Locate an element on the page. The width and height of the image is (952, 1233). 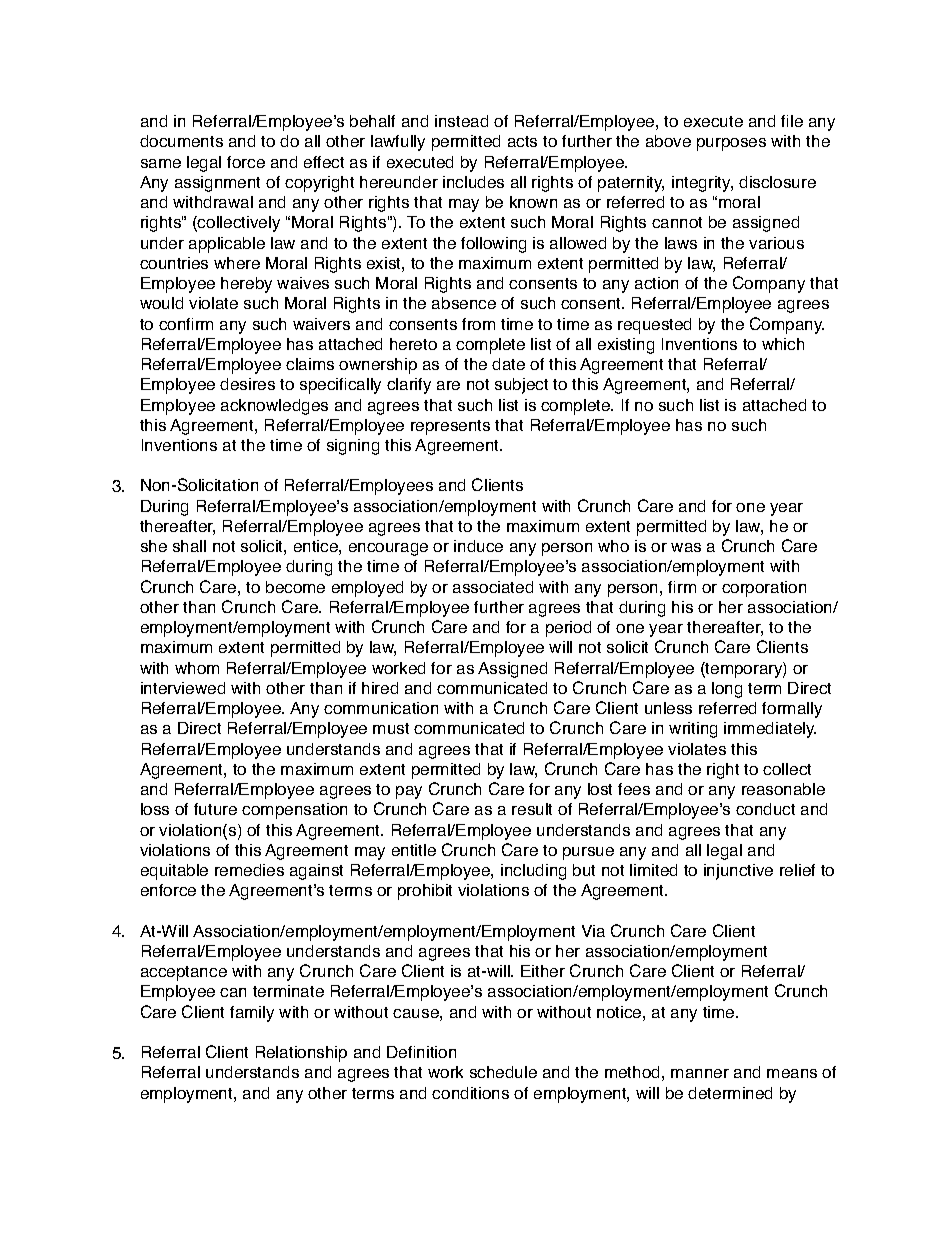
was is located at coordinates (686, 547).
